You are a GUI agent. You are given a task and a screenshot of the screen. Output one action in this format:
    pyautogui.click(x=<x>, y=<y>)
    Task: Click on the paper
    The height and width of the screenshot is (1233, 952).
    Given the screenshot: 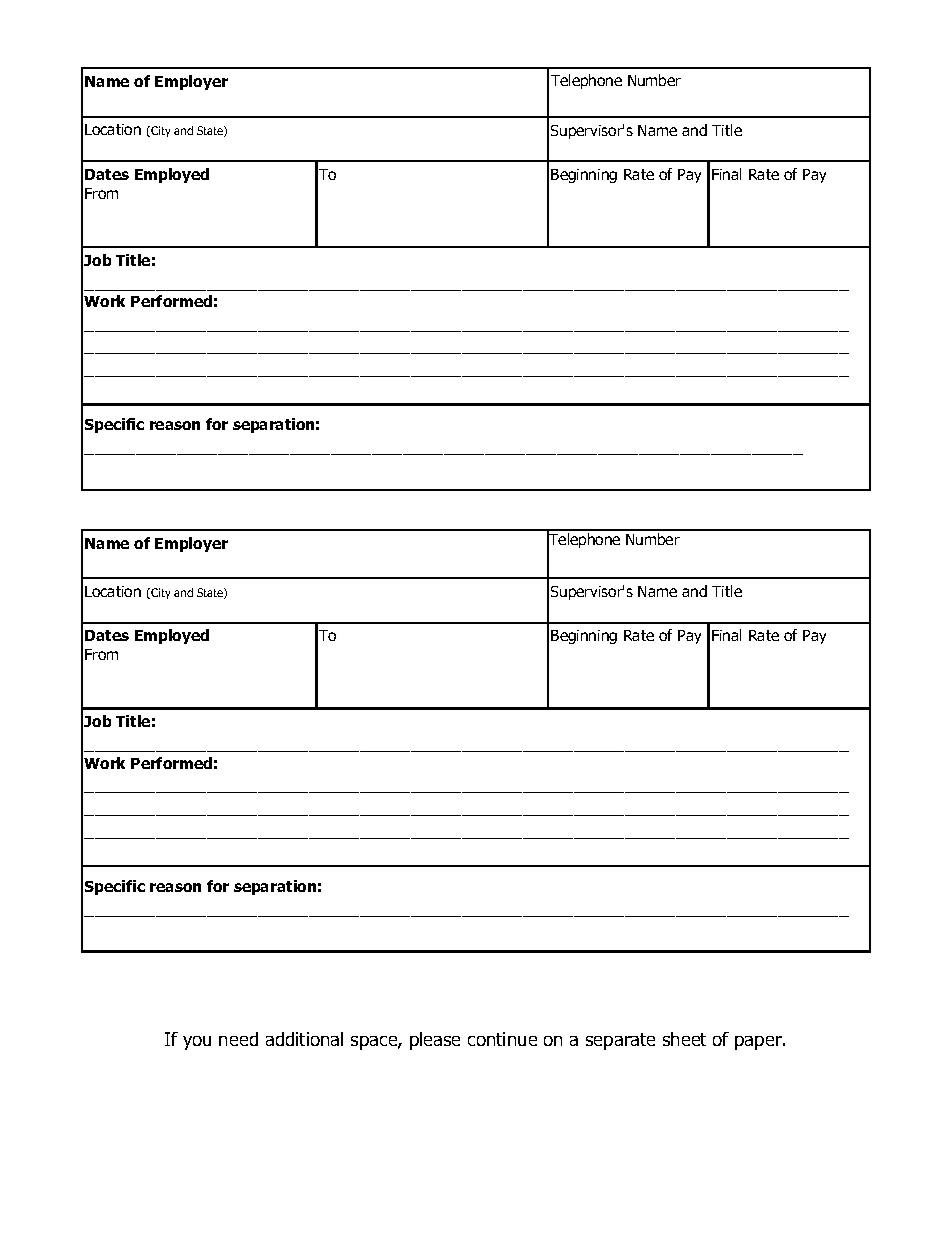 What is the action you would take?
    pyautogui.click(x=759, y=1043)
